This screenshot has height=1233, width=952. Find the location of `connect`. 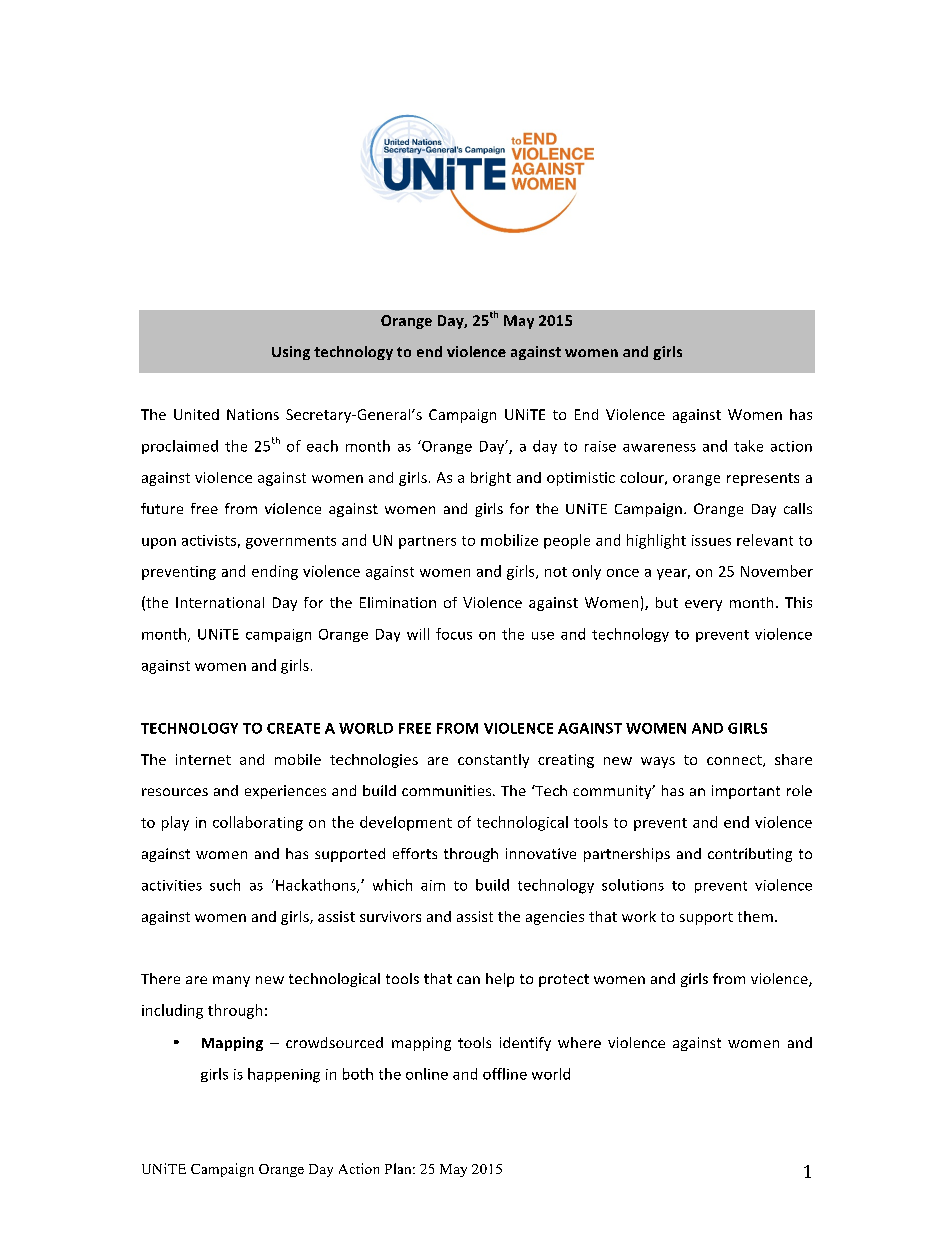

connect is located at coordinates (735, 761).
